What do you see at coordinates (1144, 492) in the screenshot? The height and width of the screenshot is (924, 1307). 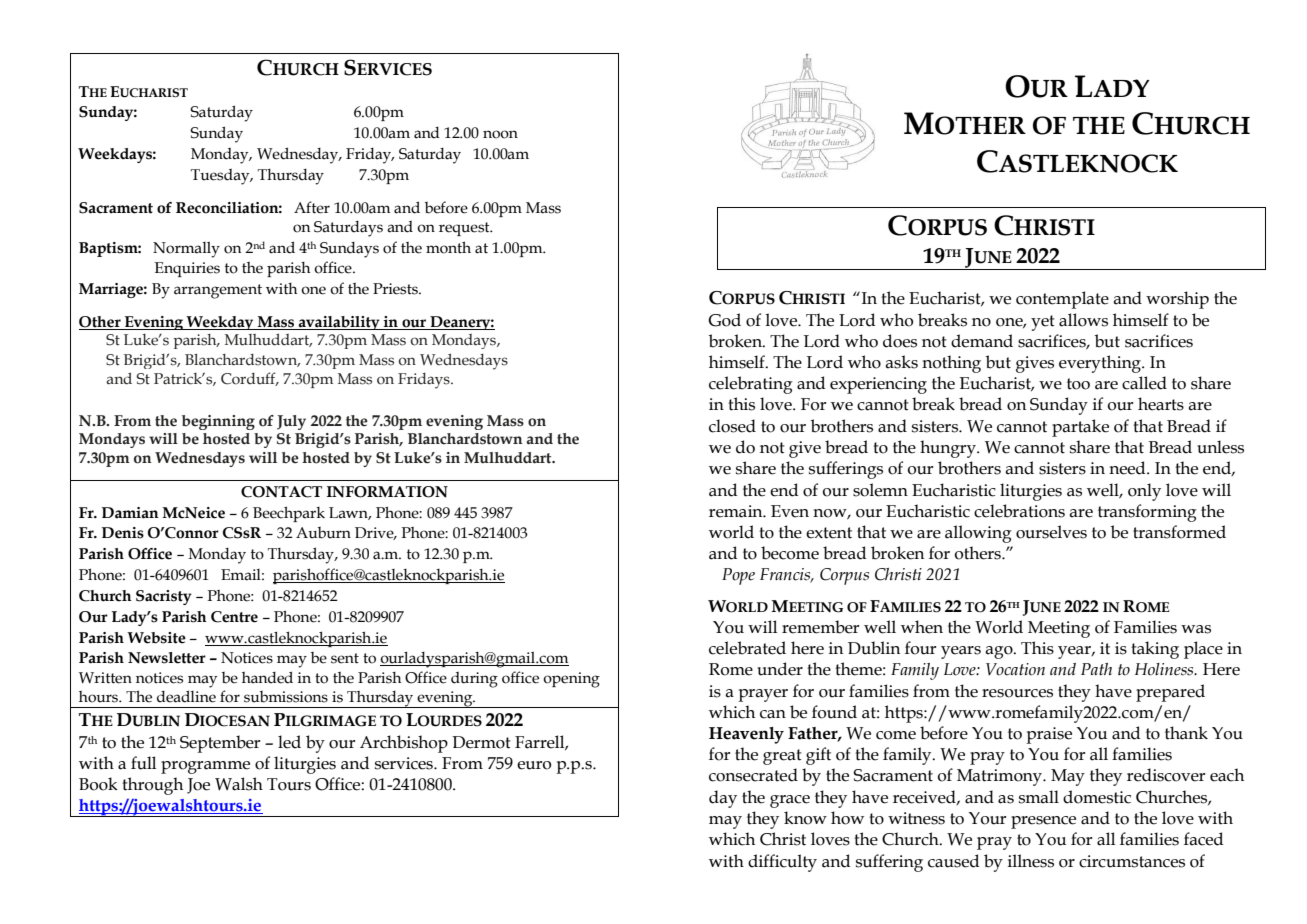 I see `only` at bounding box center [1144, 492].
